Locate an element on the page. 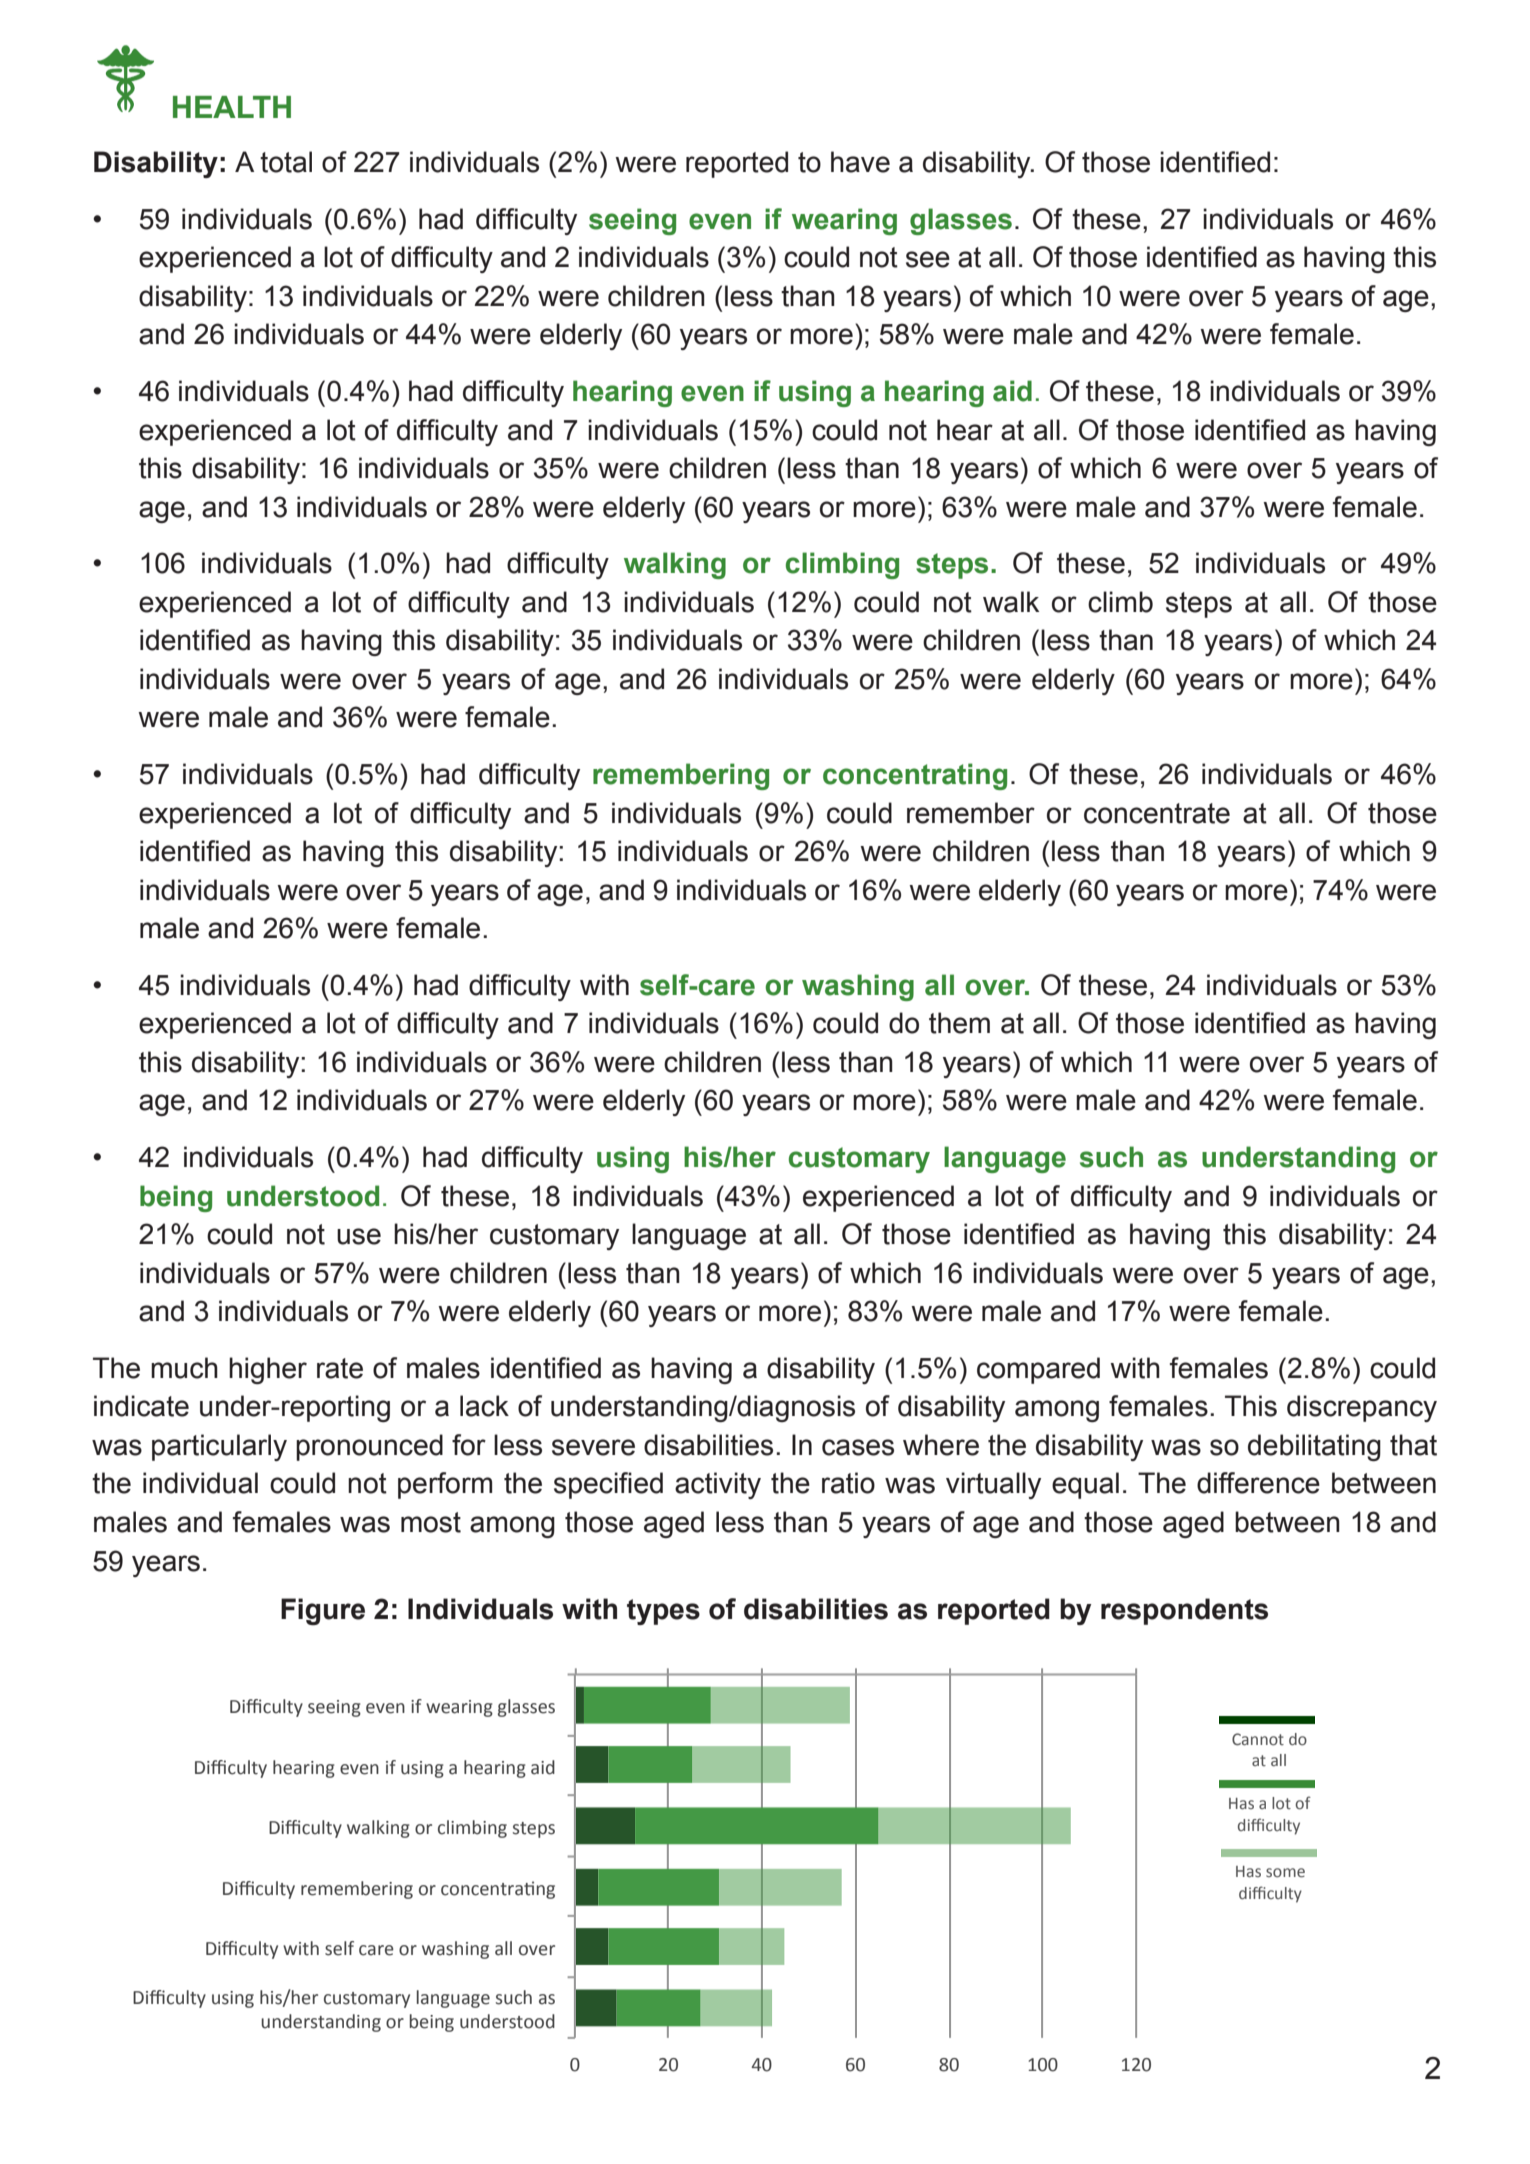  being is located at coordinates (176, 1198).
